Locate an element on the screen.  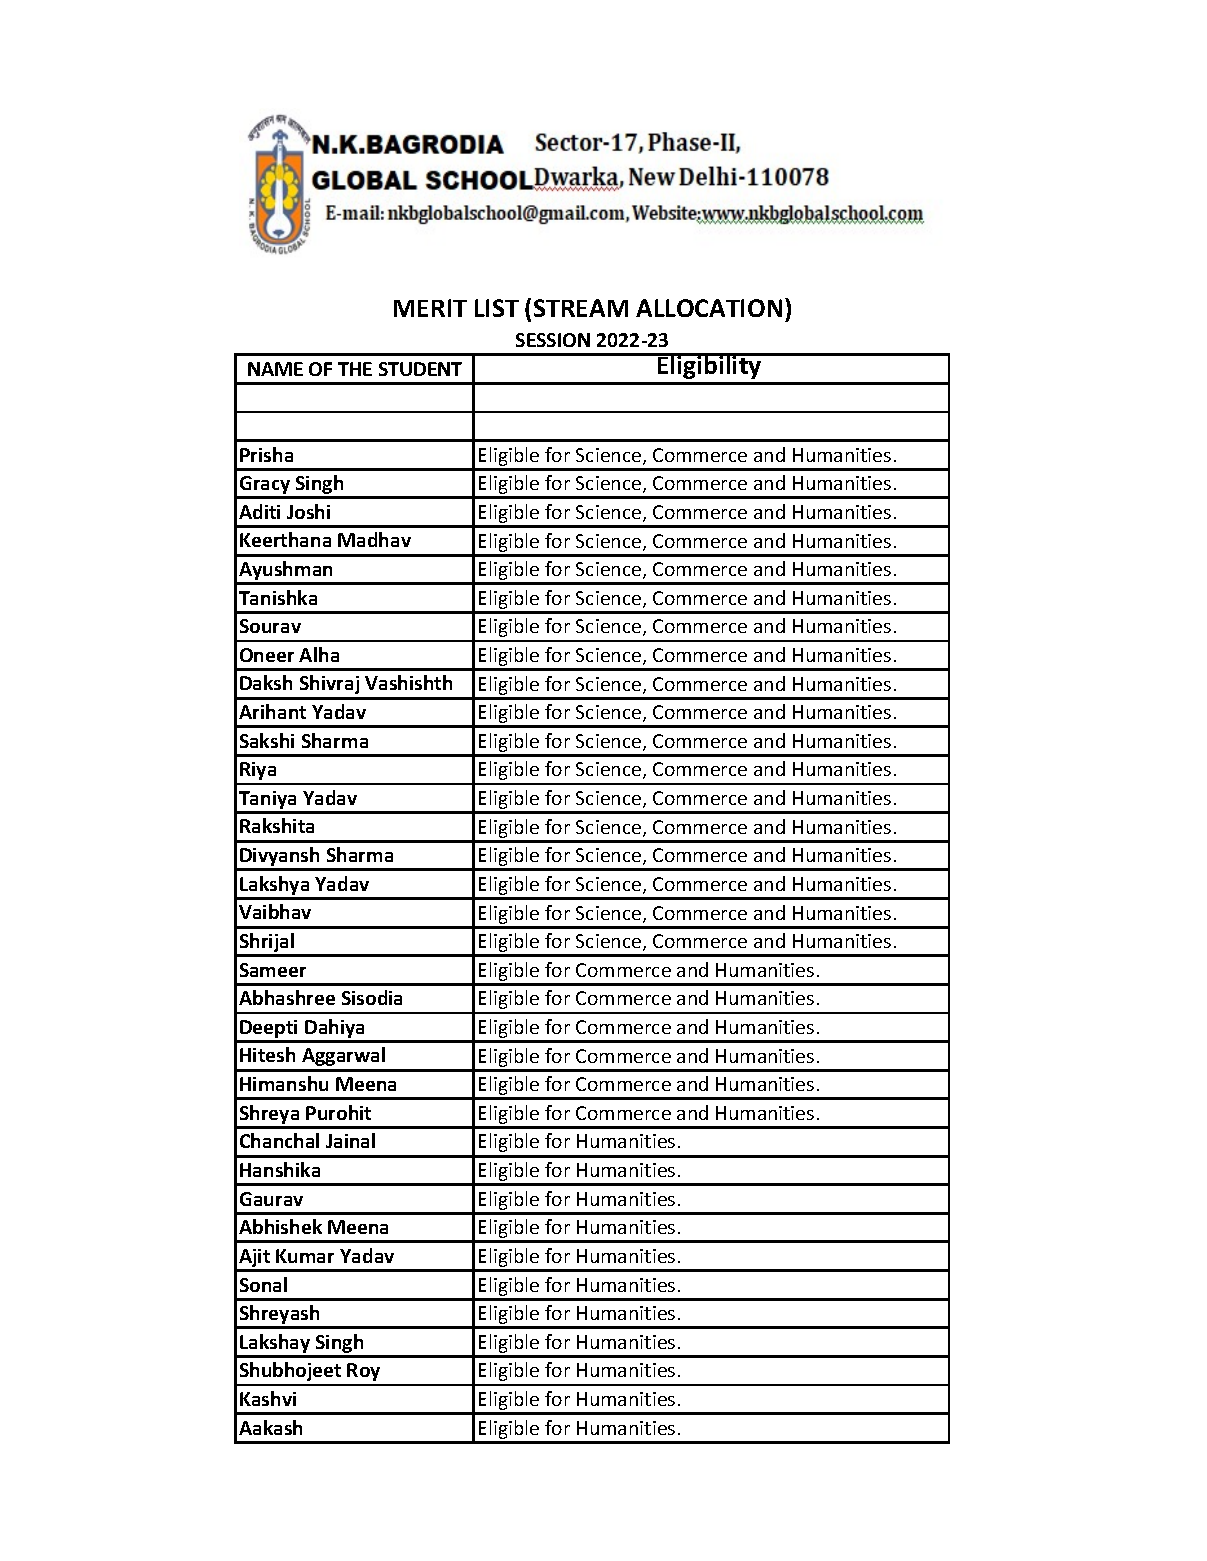
NAME is located at coordinates (275, 369).
